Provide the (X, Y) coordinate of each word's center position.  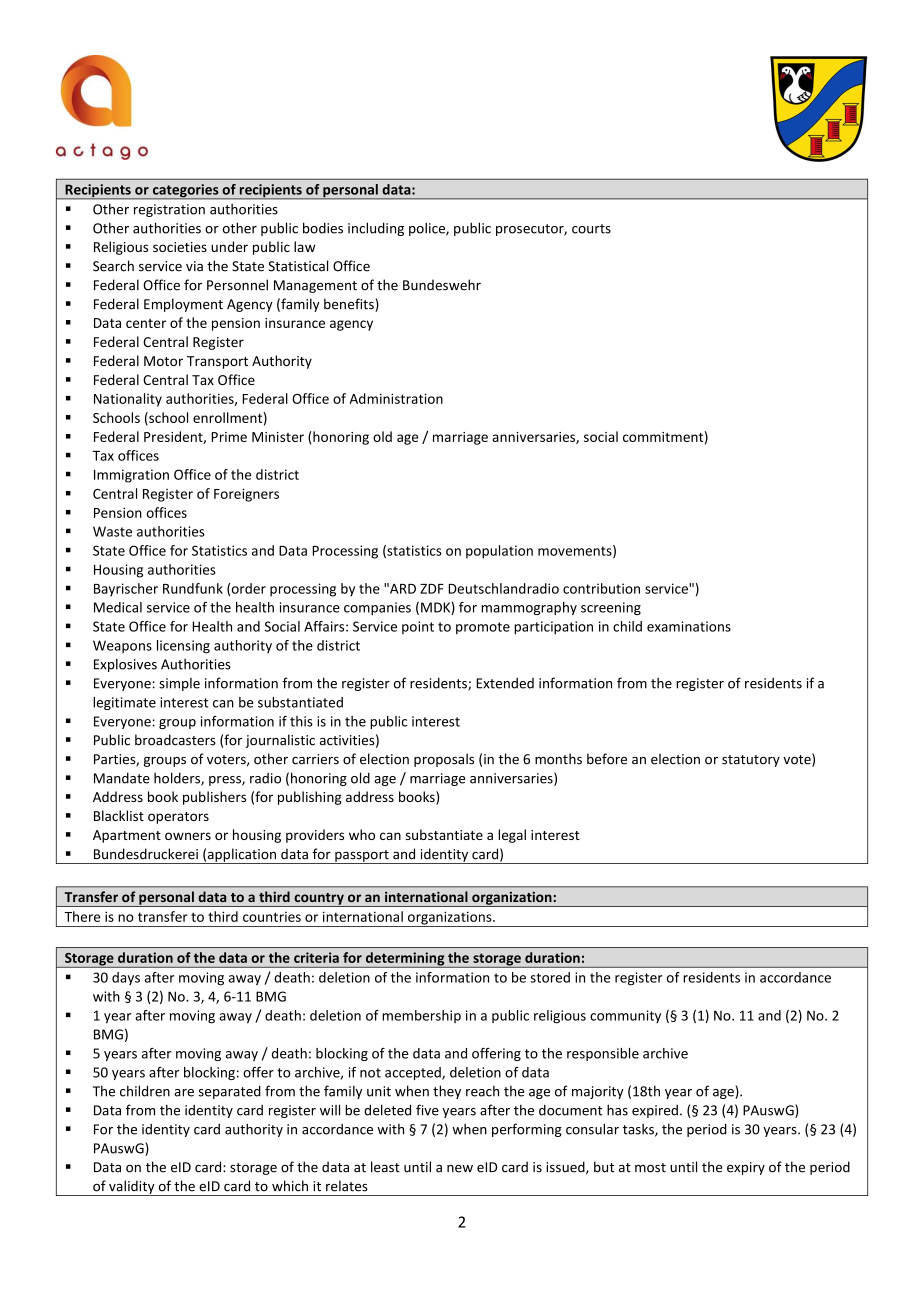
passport (362, 857)
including (376, 229)
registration (169, 210)
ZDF (432, 589)
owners (188, 836)
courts (591, 229)
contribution (601, 588)
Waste (112, 531)
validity (132, 1188)
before (607, 759)
